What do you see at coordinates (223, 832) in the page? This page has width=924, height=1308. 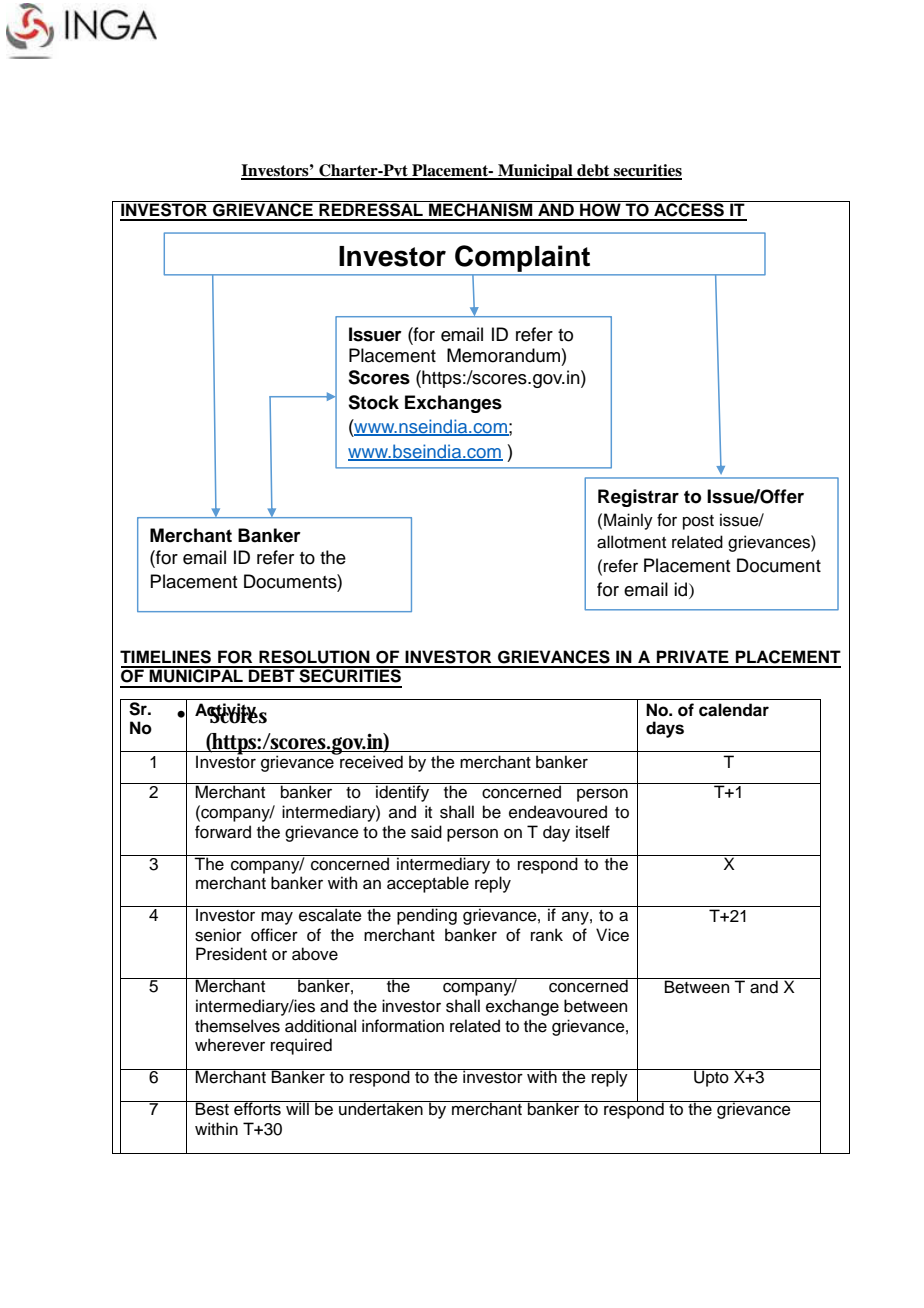 I see `forward` at bounding box center [223, 832].
